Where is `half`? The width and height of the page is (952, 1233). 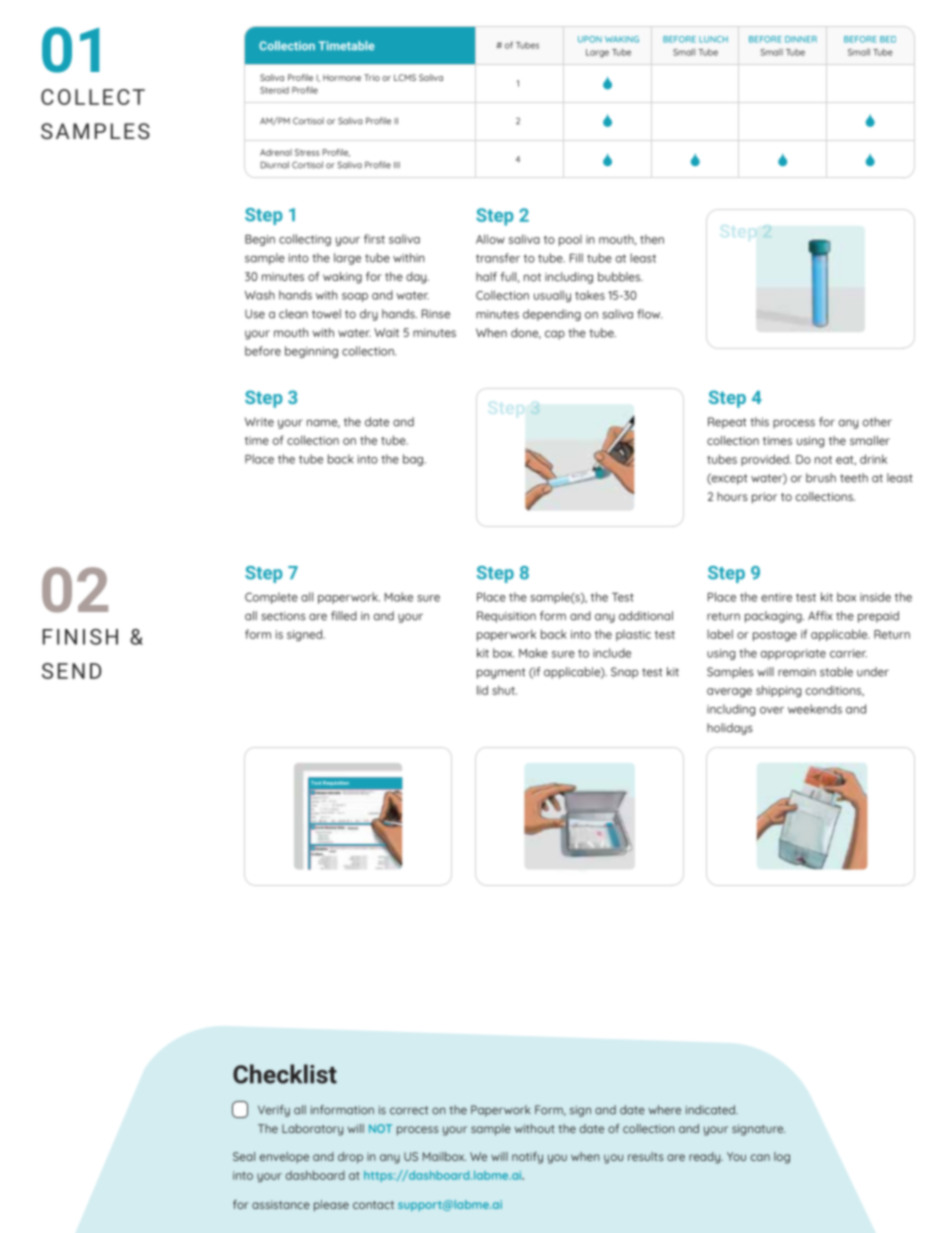 half is located at coordinates (486, 277).
